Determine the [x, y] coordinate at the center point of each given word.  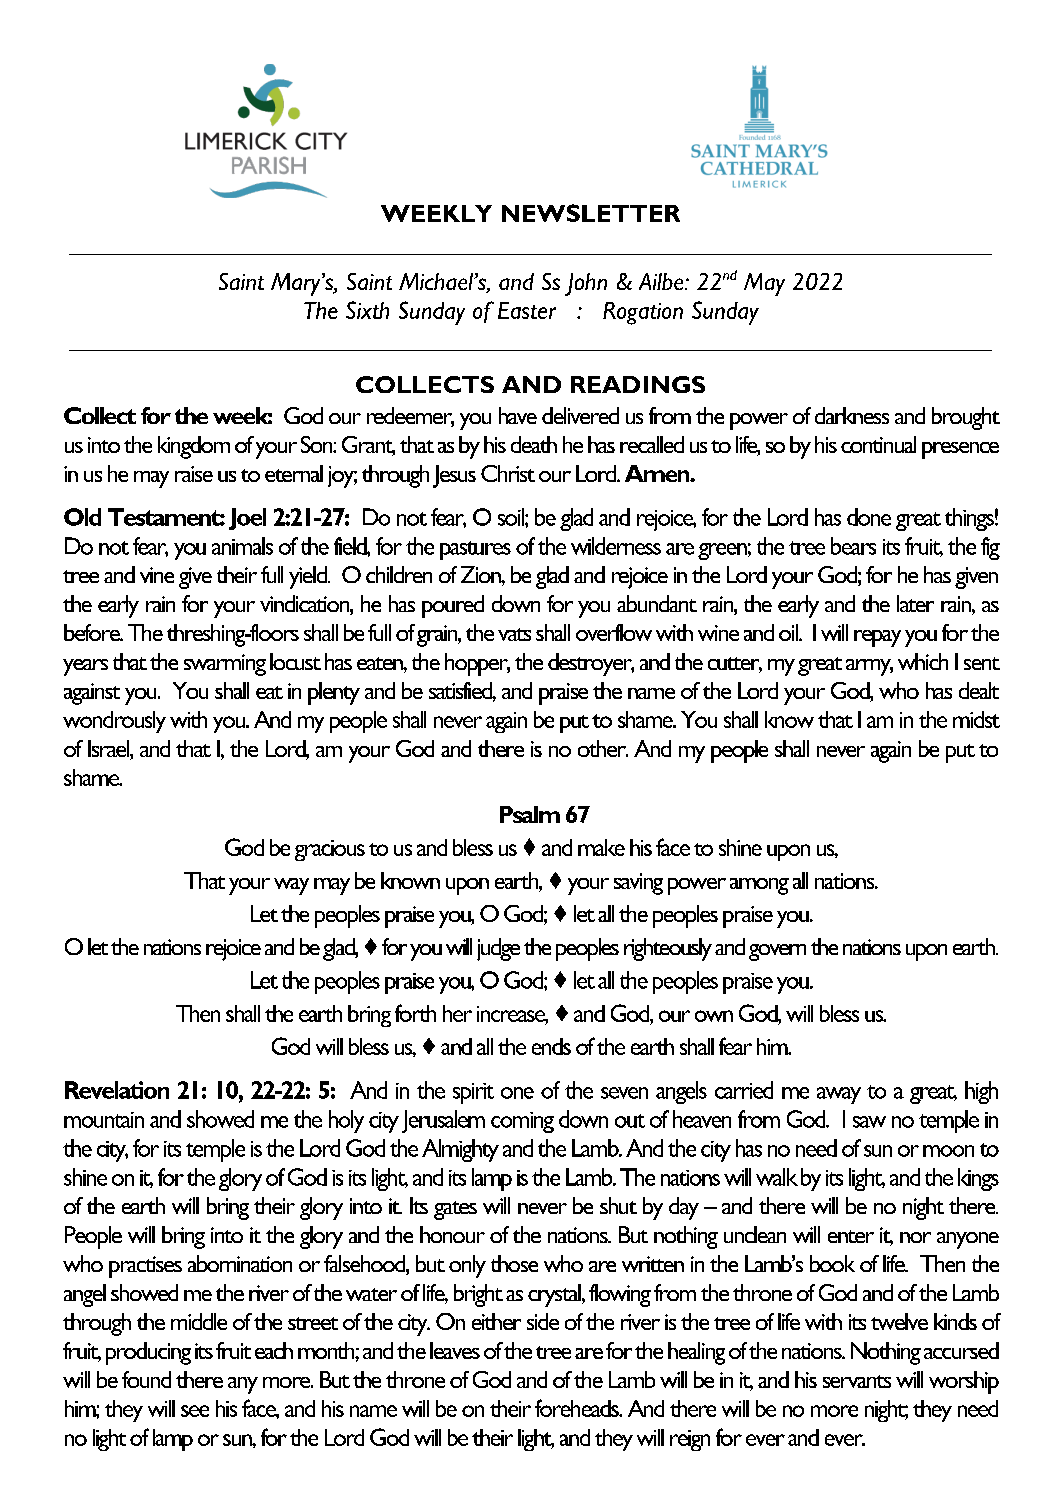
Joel [247, 519]
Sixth [367, 310]
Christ [508, 473]
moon [948, 1151]
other [603, 748]
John [586, 284]
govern [777, 952]
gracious [330, 850]
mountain [104, 1120]
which [923, 661]
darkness [852, 415]
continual [878, 444]
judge [498, 949]
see [195, 1411]
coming [522, 1122]
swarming [225, 665]
